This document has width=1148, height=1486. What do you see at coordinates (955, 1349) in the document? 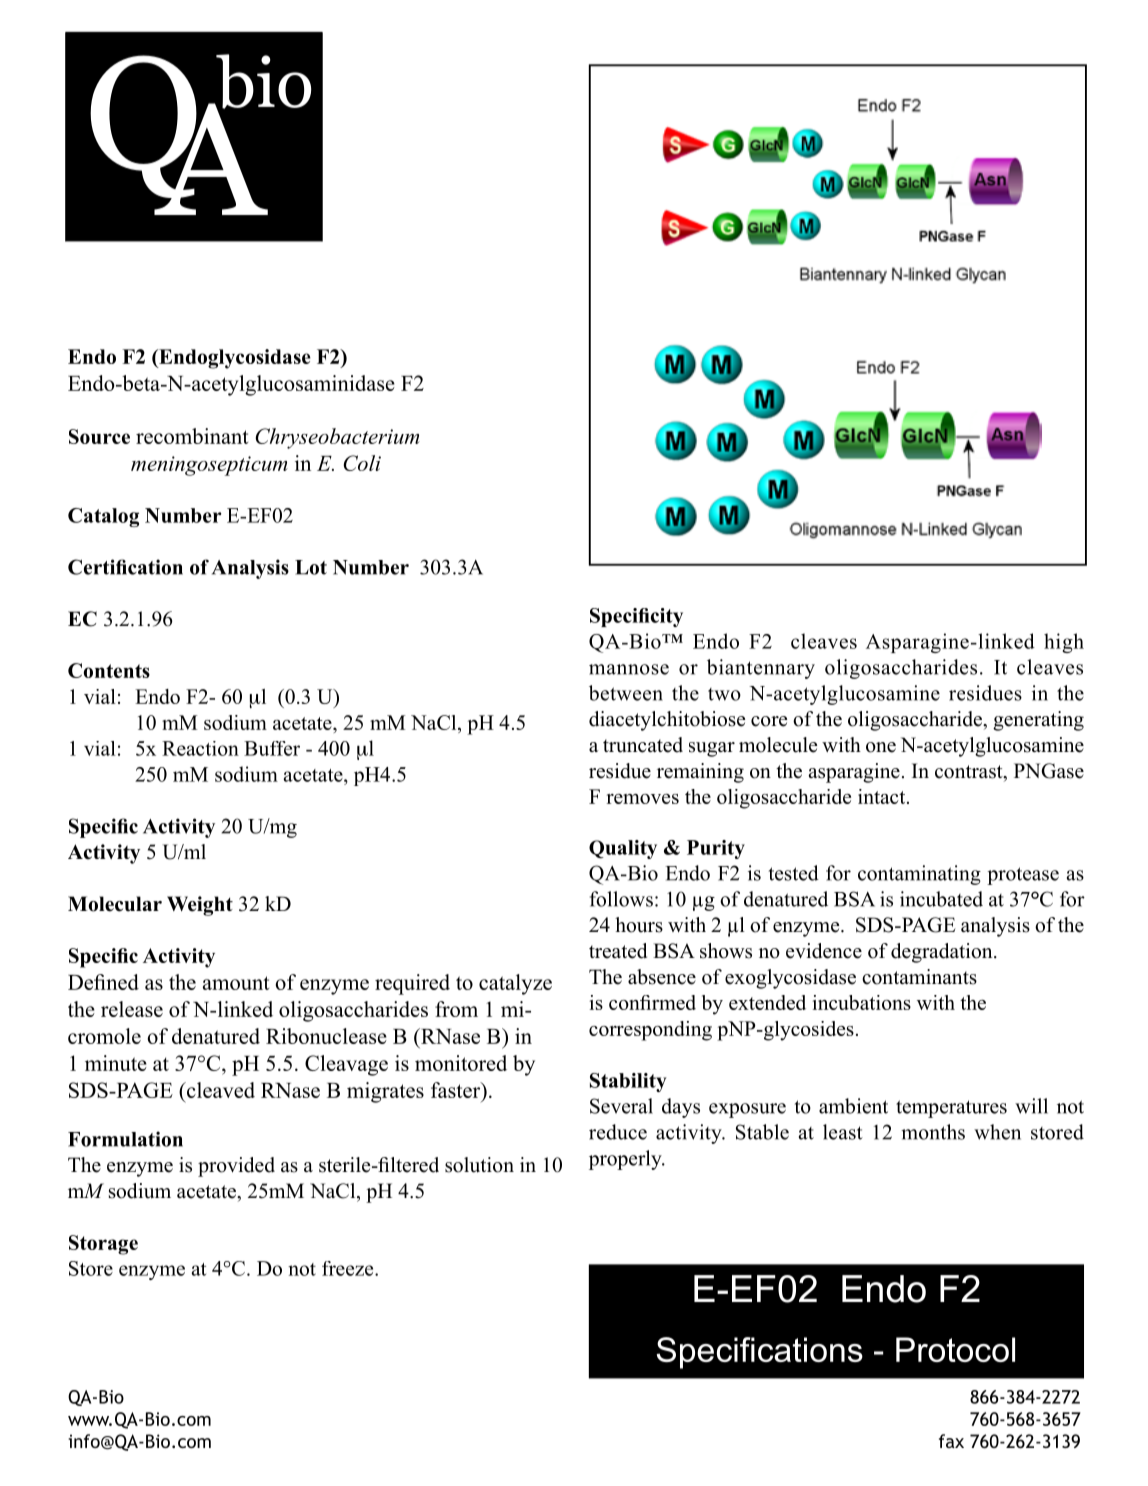
I see `Protocol` at bounding box center [955, 1349].
